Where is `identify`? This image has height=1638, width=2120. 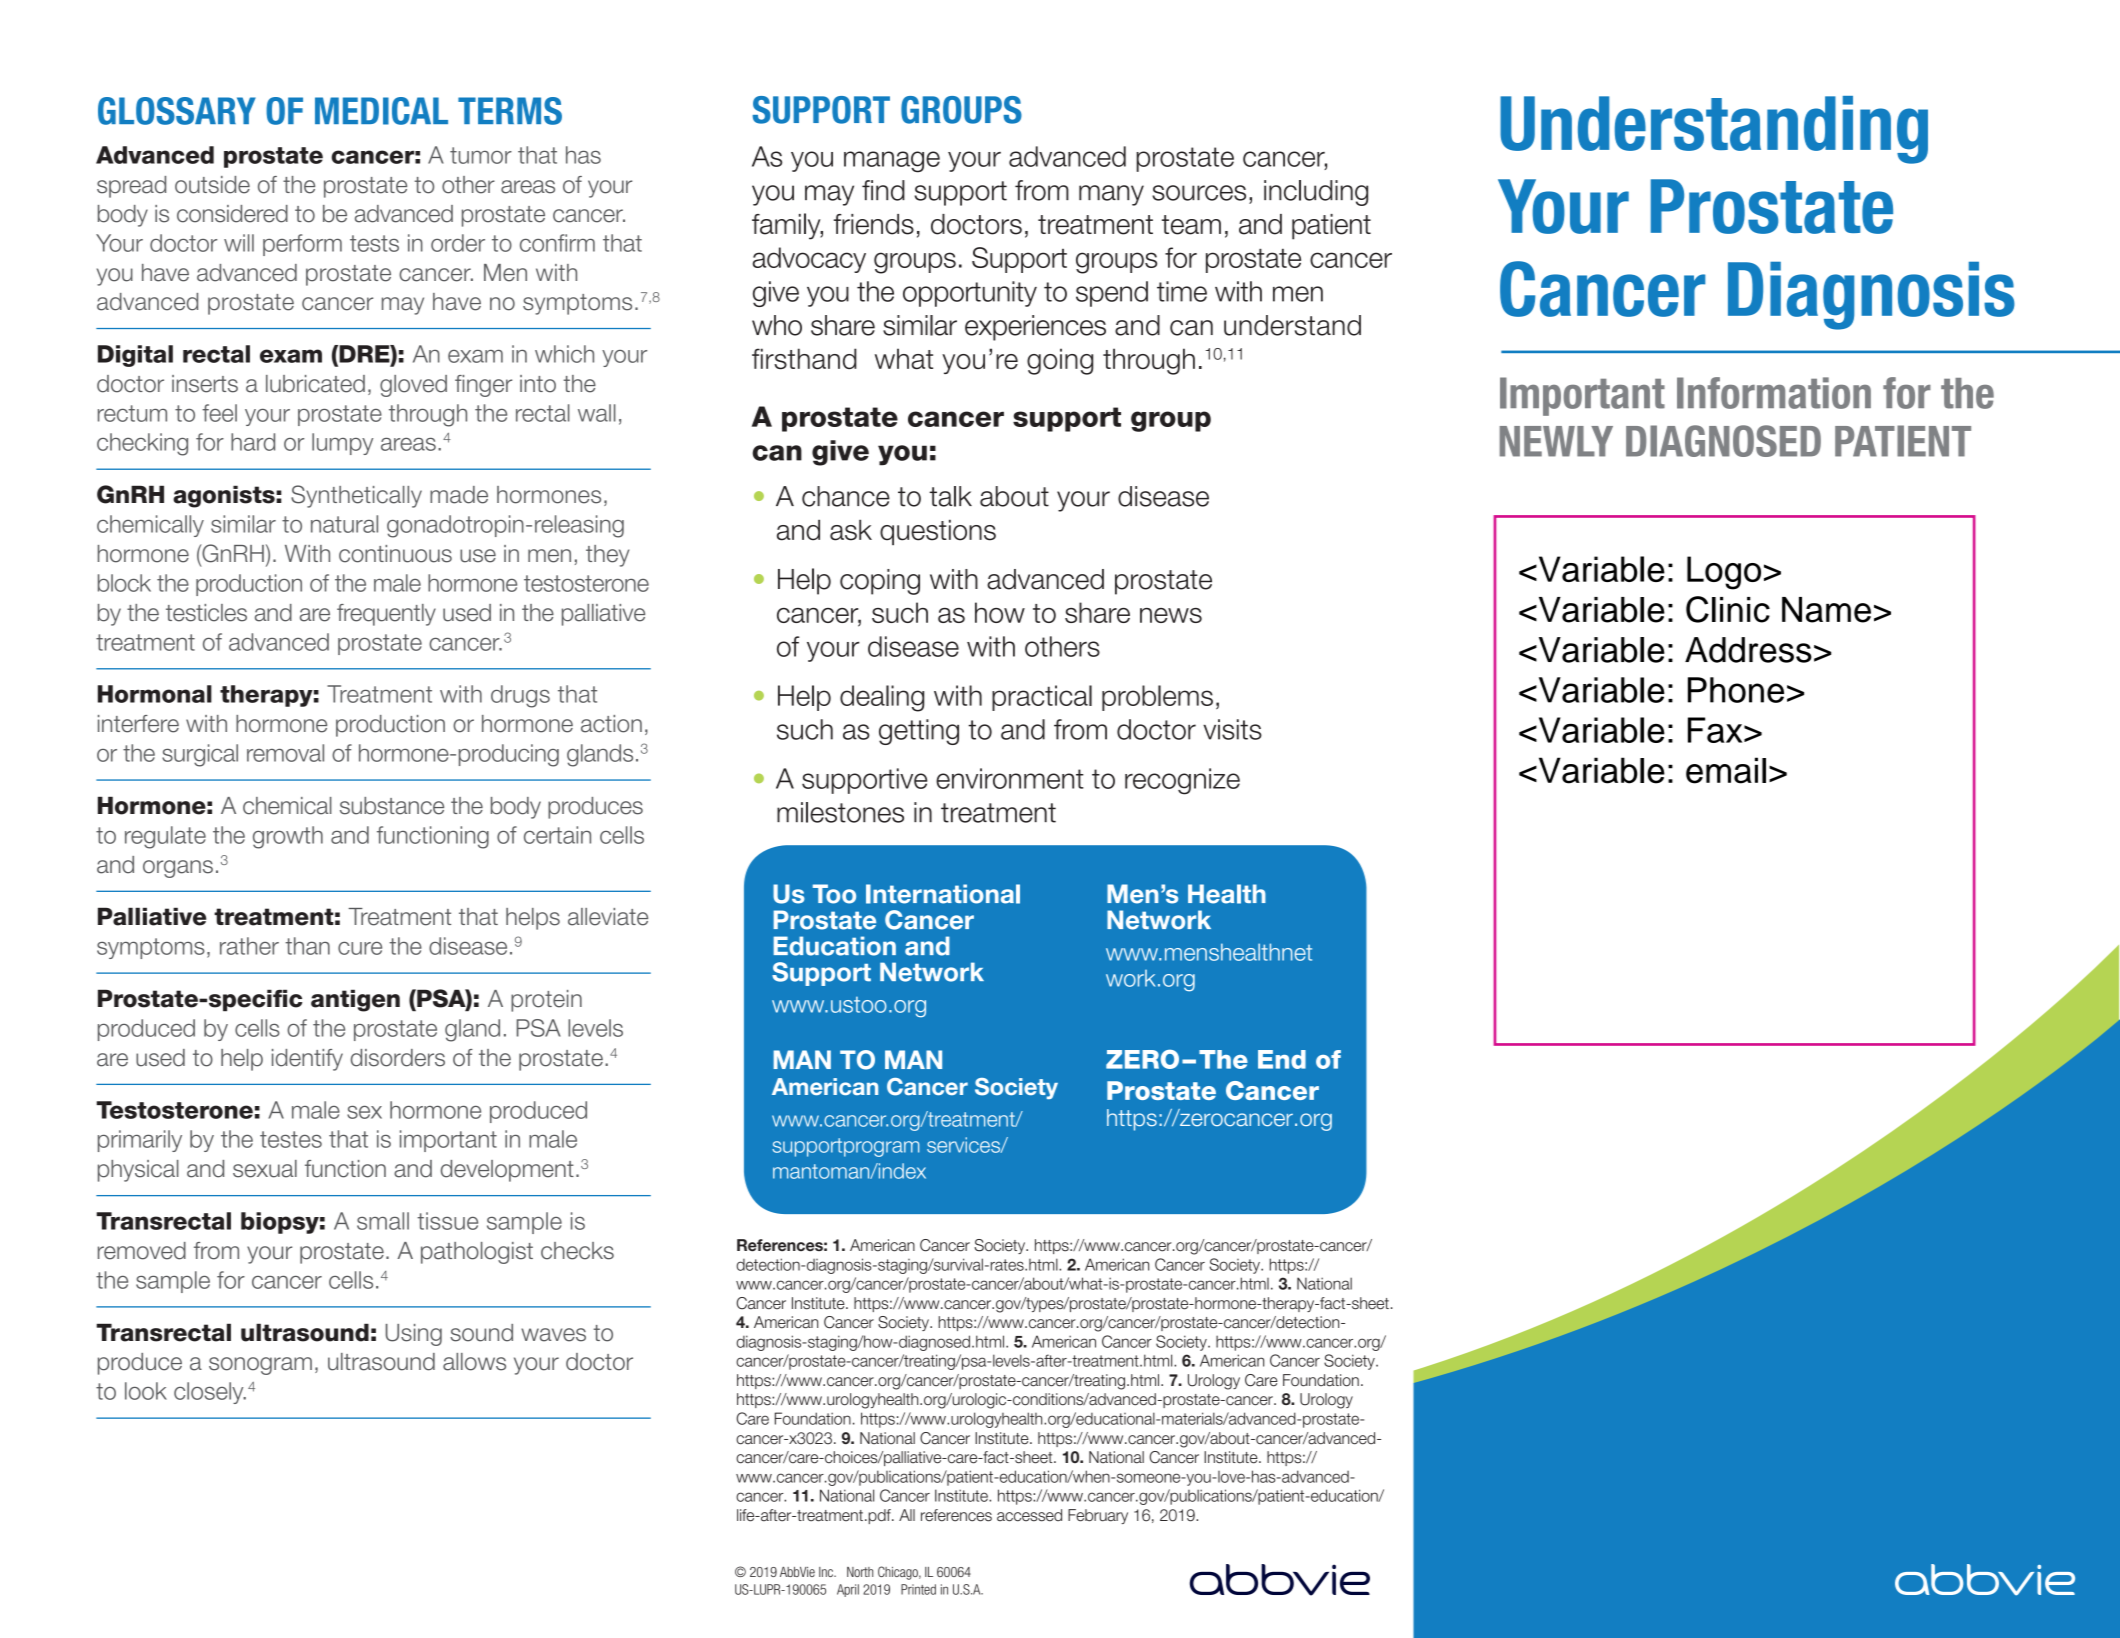
identify is located at coordinates (307, 1060).
